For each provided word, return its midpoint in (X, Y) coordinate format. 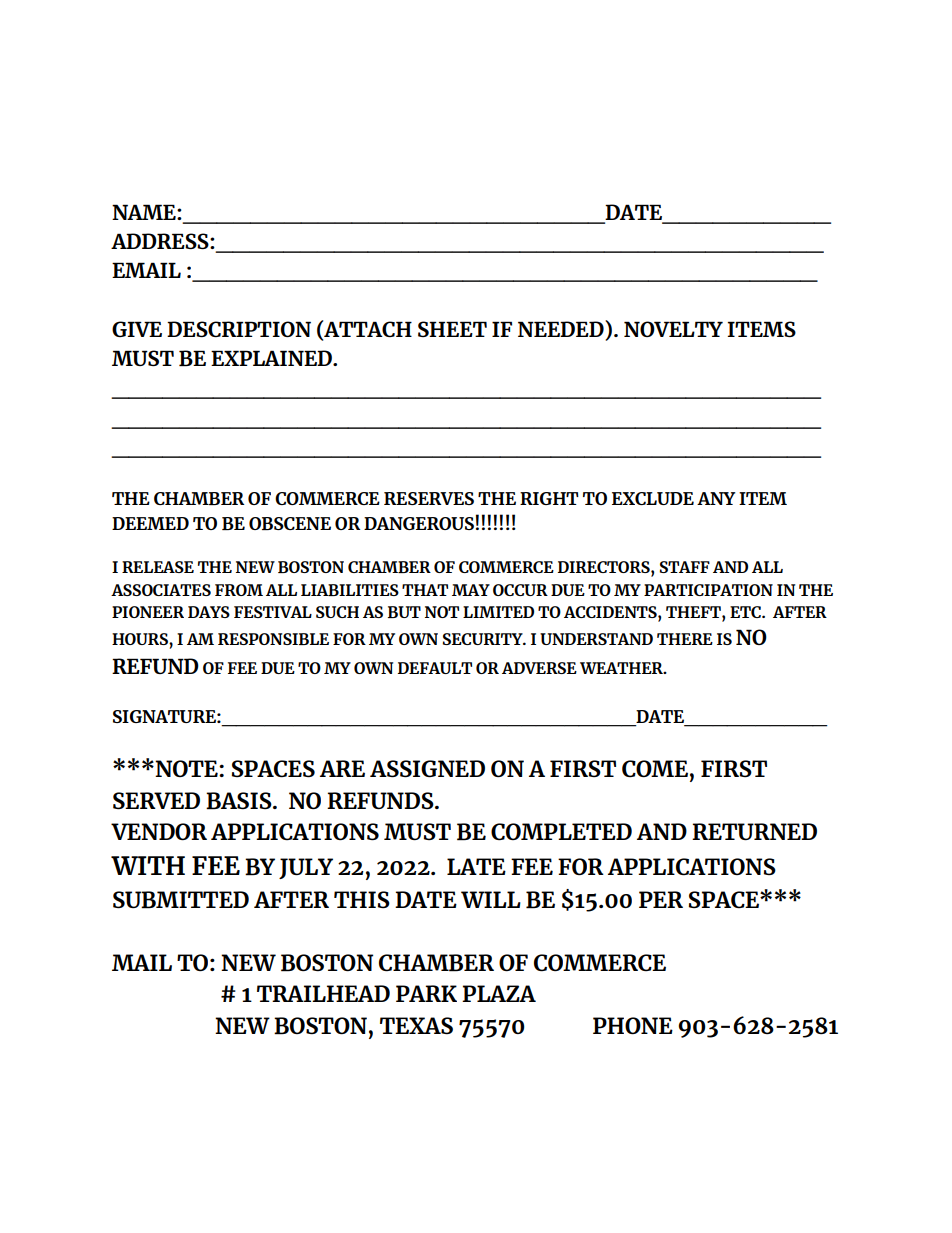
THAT (425, 590)
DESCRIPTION (239, 329)
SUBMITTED (181, 900)
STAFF (685, 567)
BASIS (240, 801)
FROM (239, 590)
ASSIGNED (427, 768)
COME (655, 768)
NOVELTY (673, 329)
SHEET (452, 329)
